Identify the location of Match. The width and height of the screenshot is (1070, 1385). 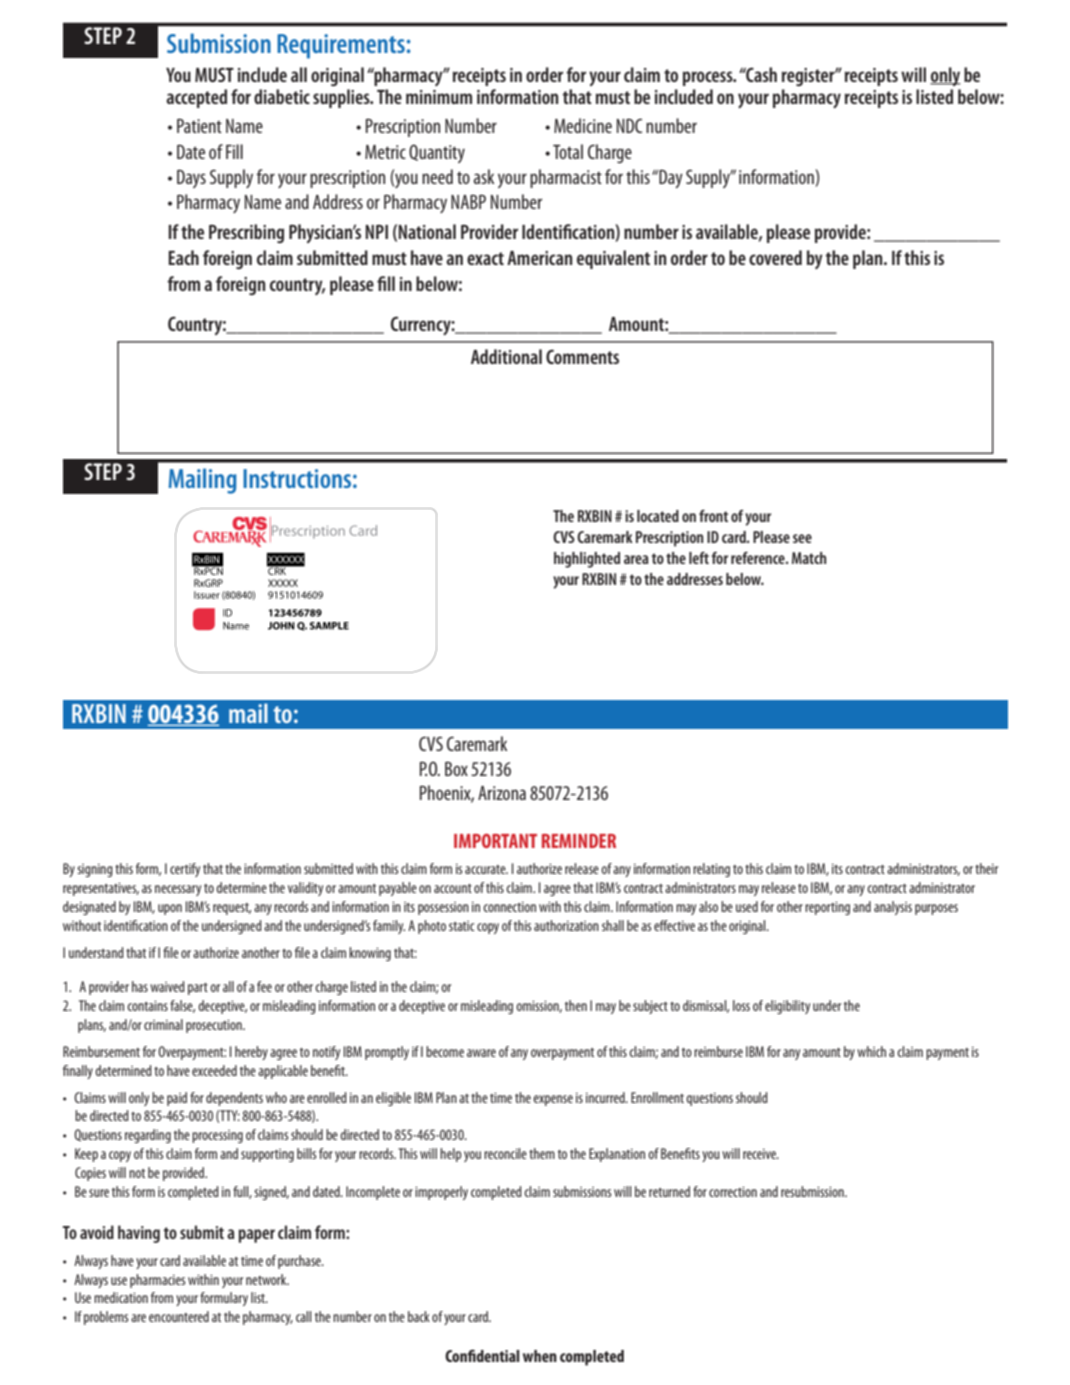
(809, 558).
